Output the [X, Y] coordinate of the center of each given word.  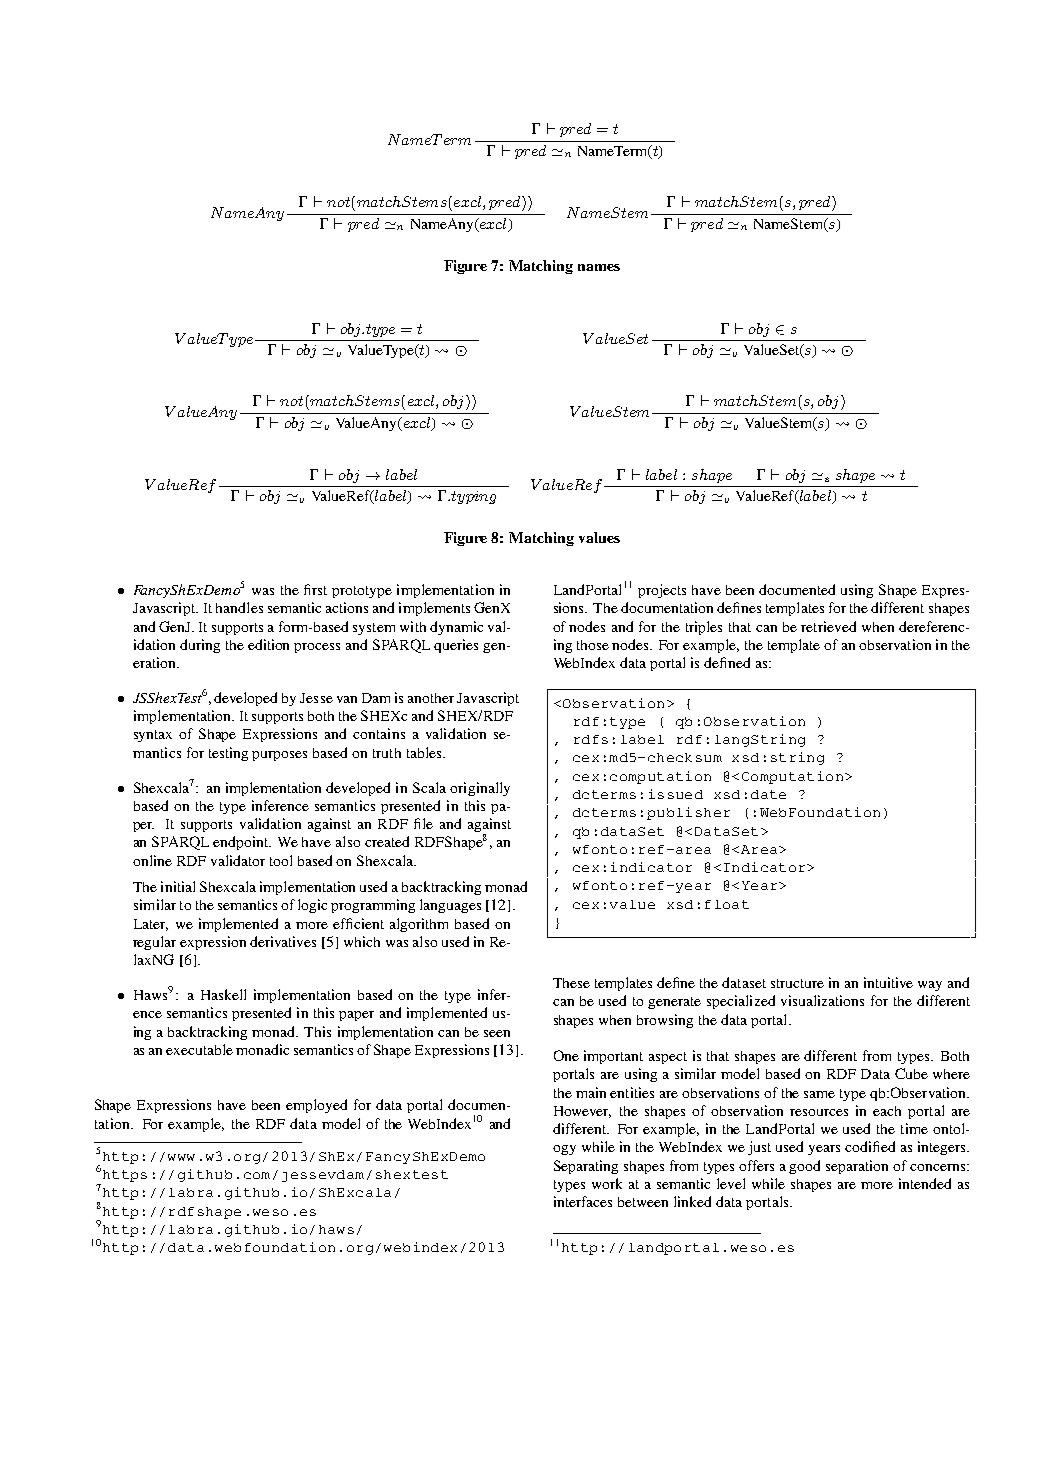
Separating [586, 1167]
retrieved [828, 626]
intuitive [888, 982]
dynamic [456, 628]
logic [312, 906]
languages [450, 906]
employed [316, 1106]
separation [857, 1167]
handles [239, 607]
